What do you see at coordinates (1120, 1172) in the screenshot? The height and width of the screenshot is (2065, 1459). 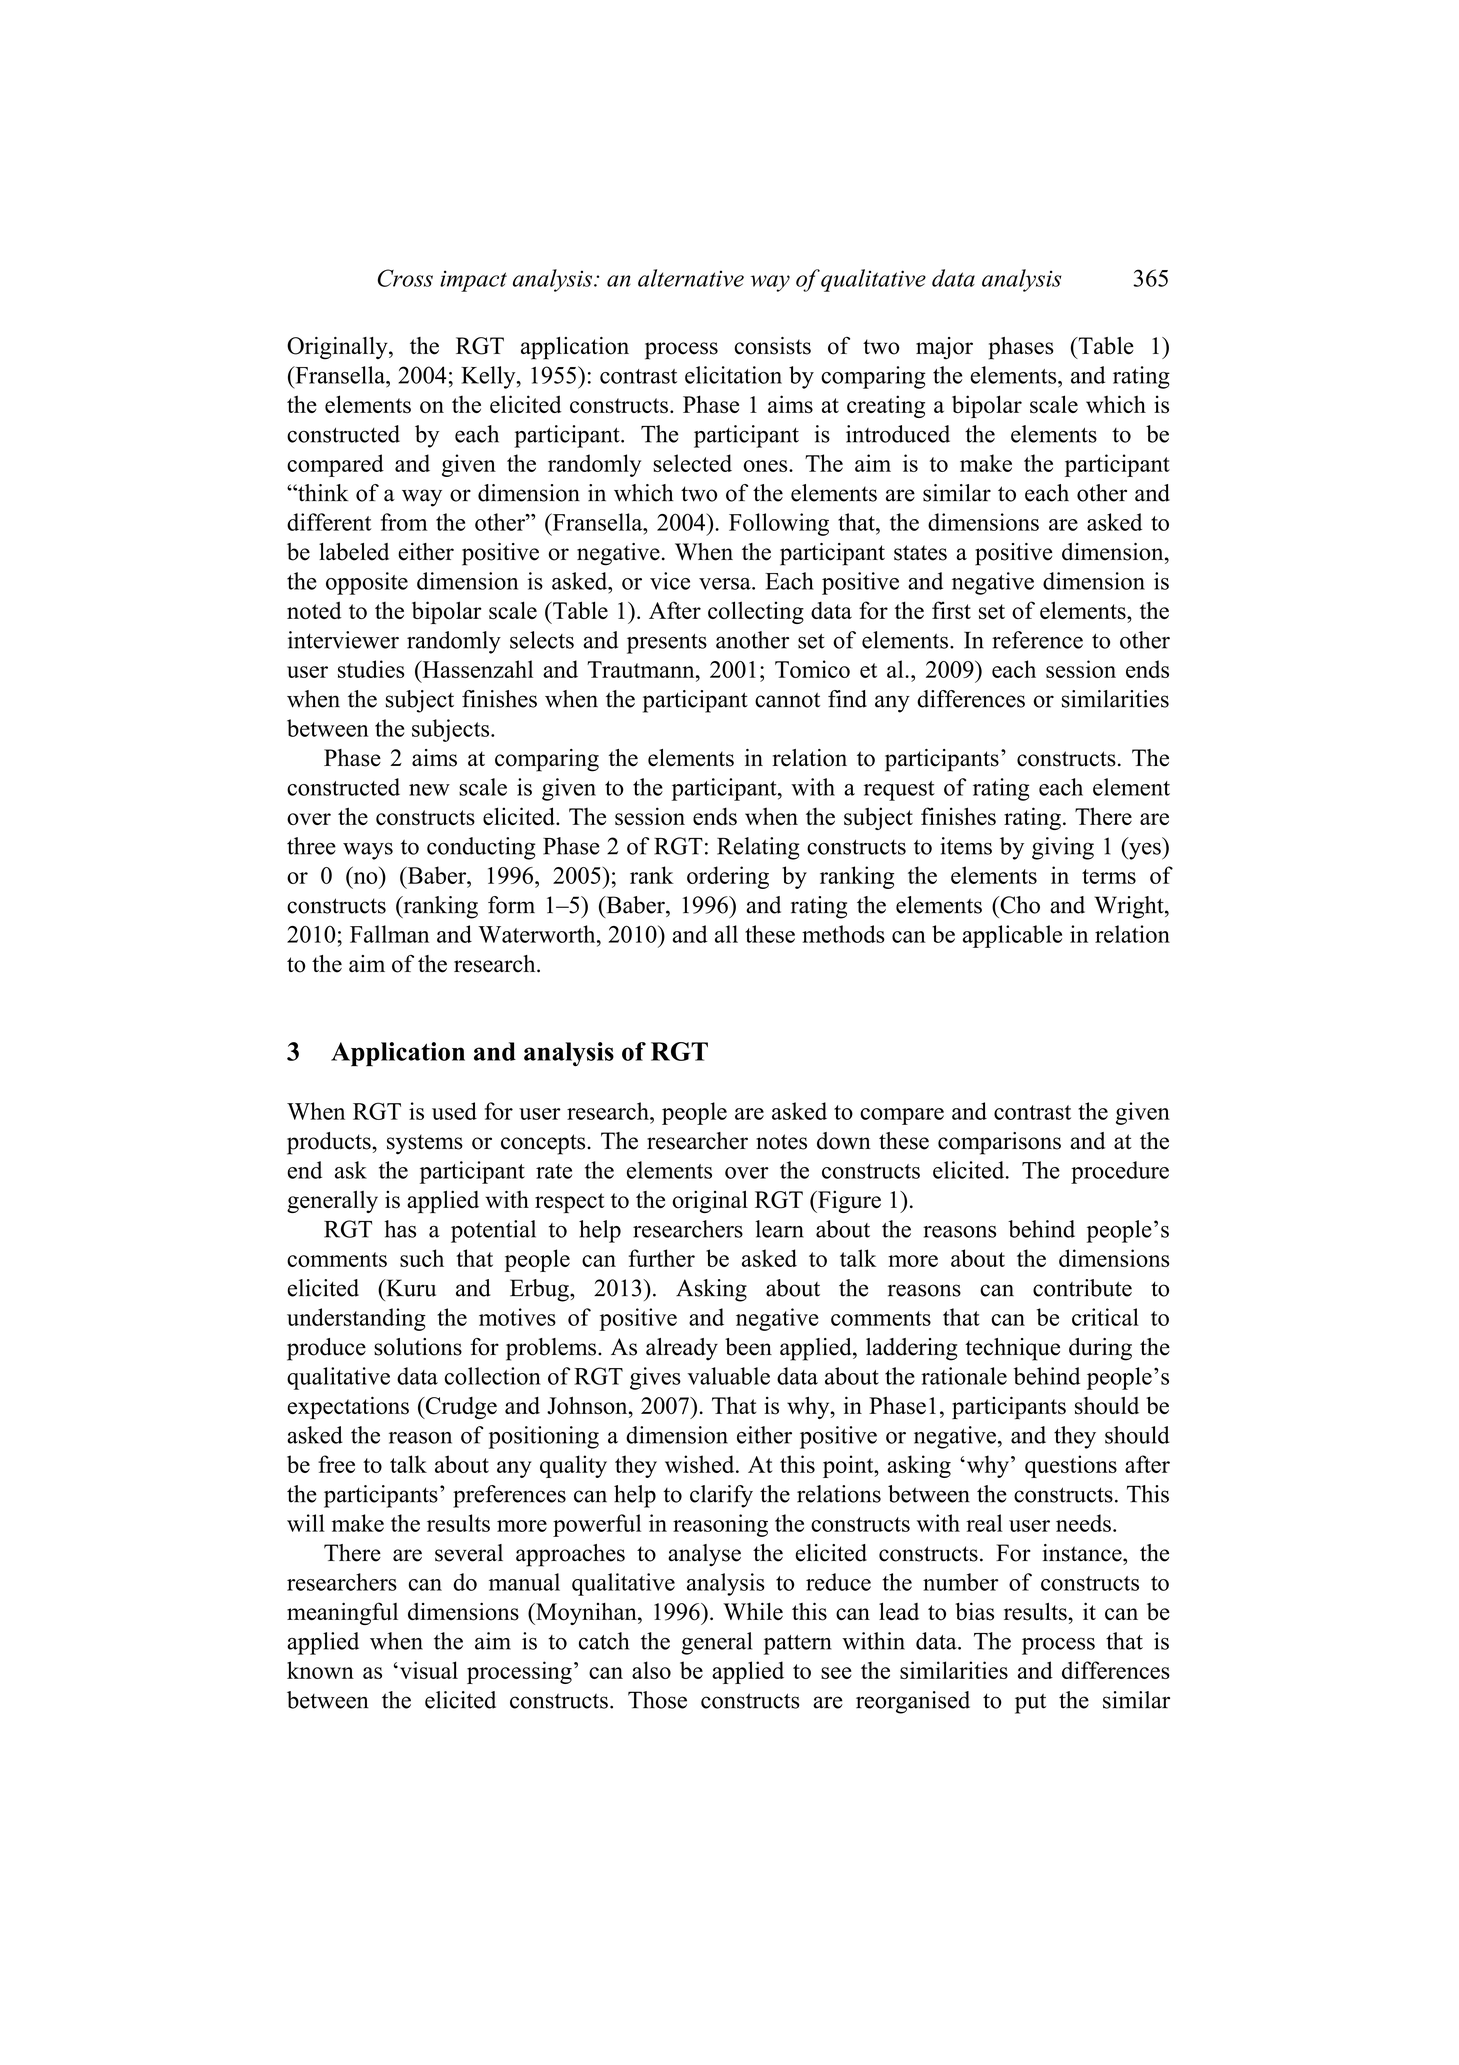 I see `procedure` at bounding box center [1120, 1172].
